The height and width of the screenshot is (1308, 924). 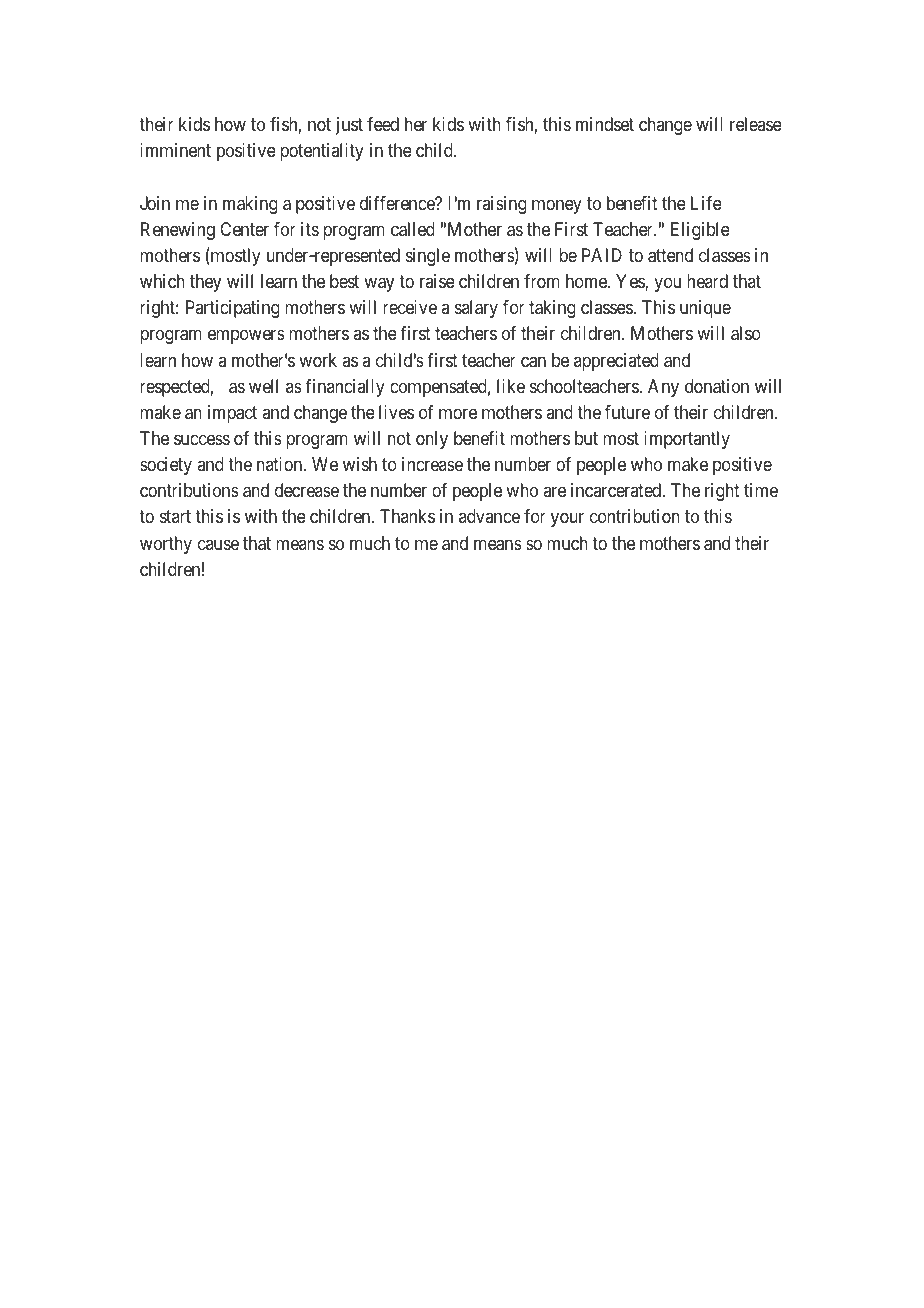 What do you see at coordinates (756, 124) in the screenshot?
I see `release` at bounding box center [756, 124].
